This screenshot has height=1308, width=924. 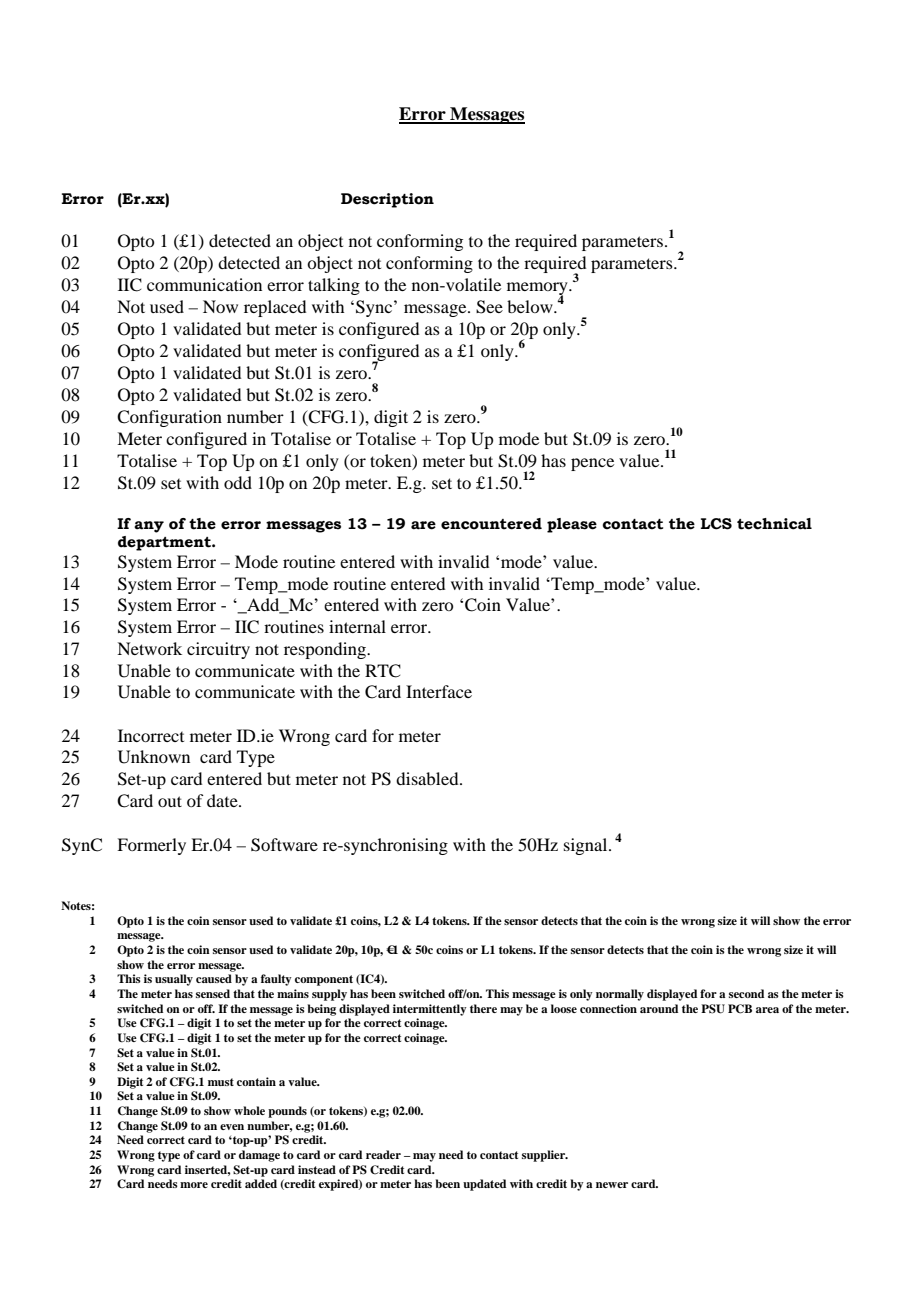 What do you see at coordinates (204, 284) in the screenshot?
I see `communication` at bounding box center [204, 284].
